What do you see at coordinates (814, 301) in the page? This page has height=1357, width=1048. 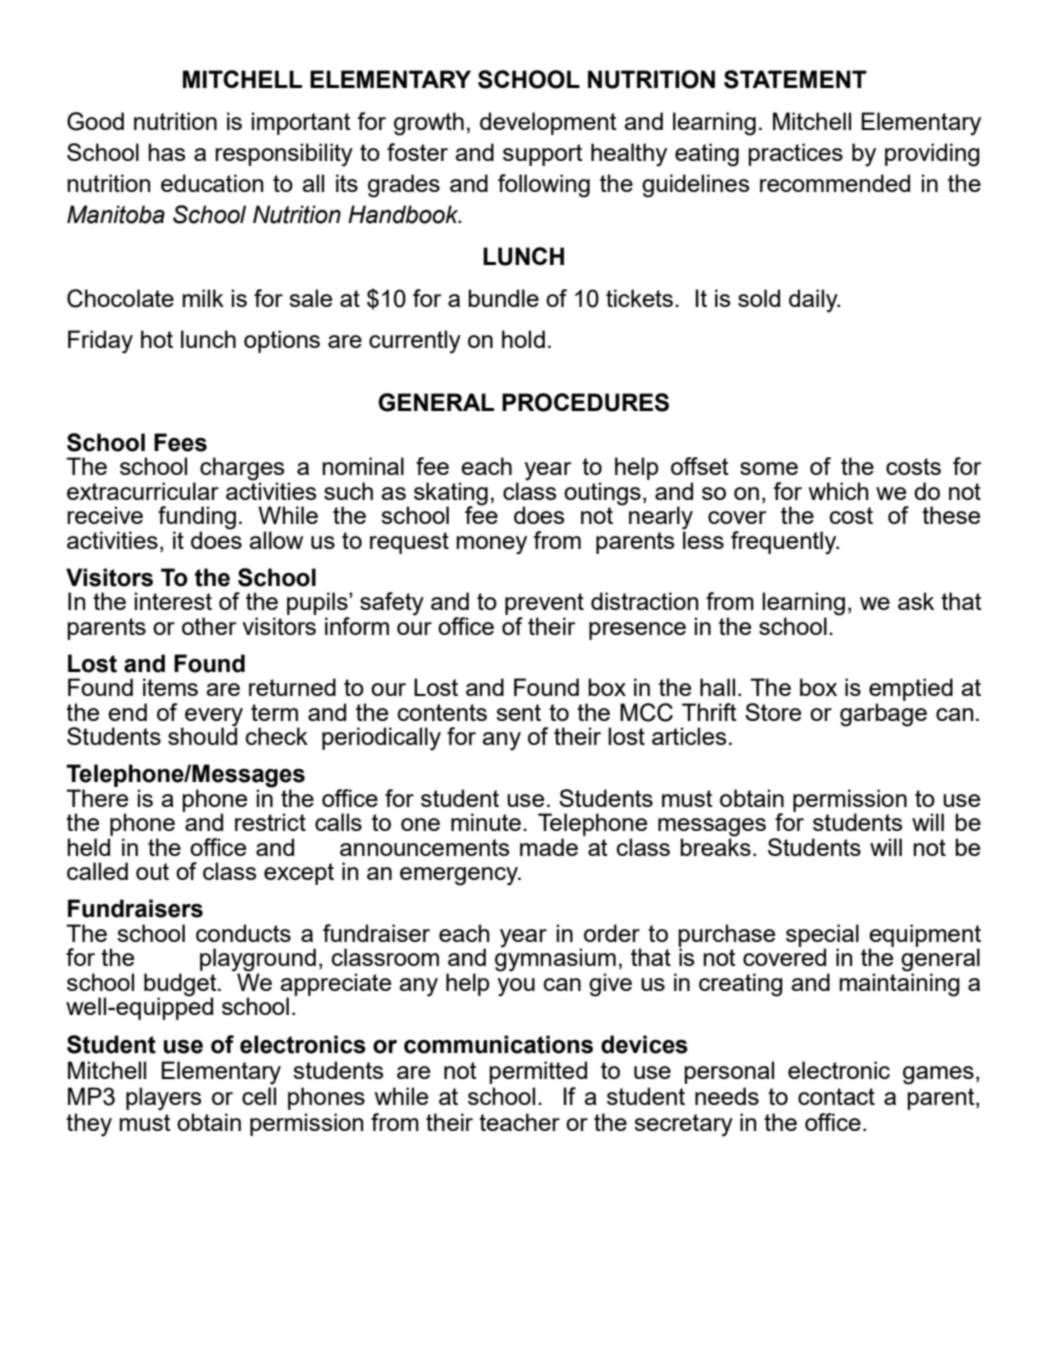 I see `daily` at bounding box center [814, 301].
